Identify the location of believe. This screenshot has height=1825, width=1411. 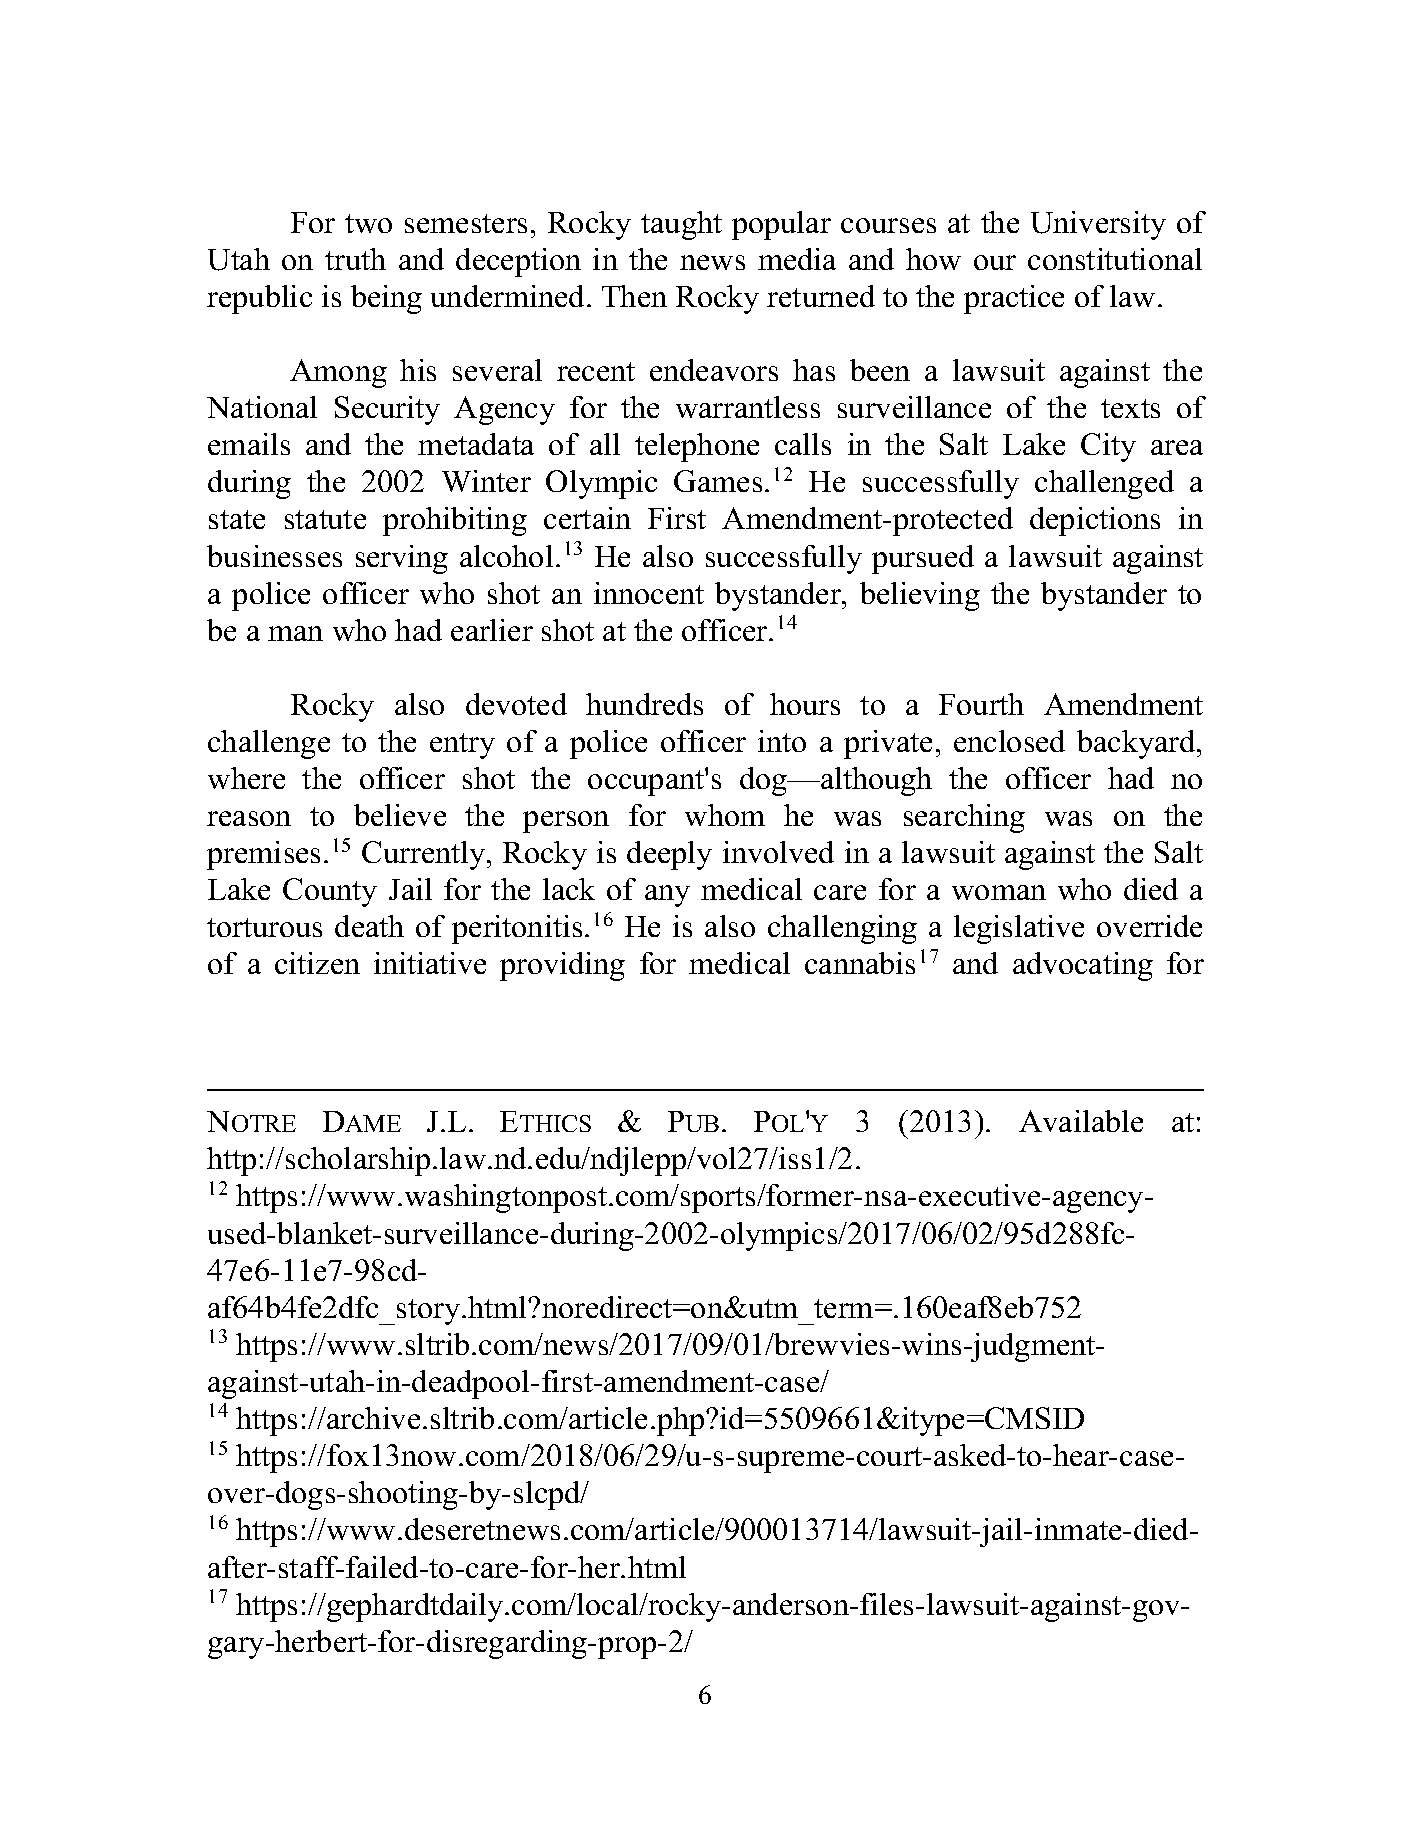
(400, 815).
